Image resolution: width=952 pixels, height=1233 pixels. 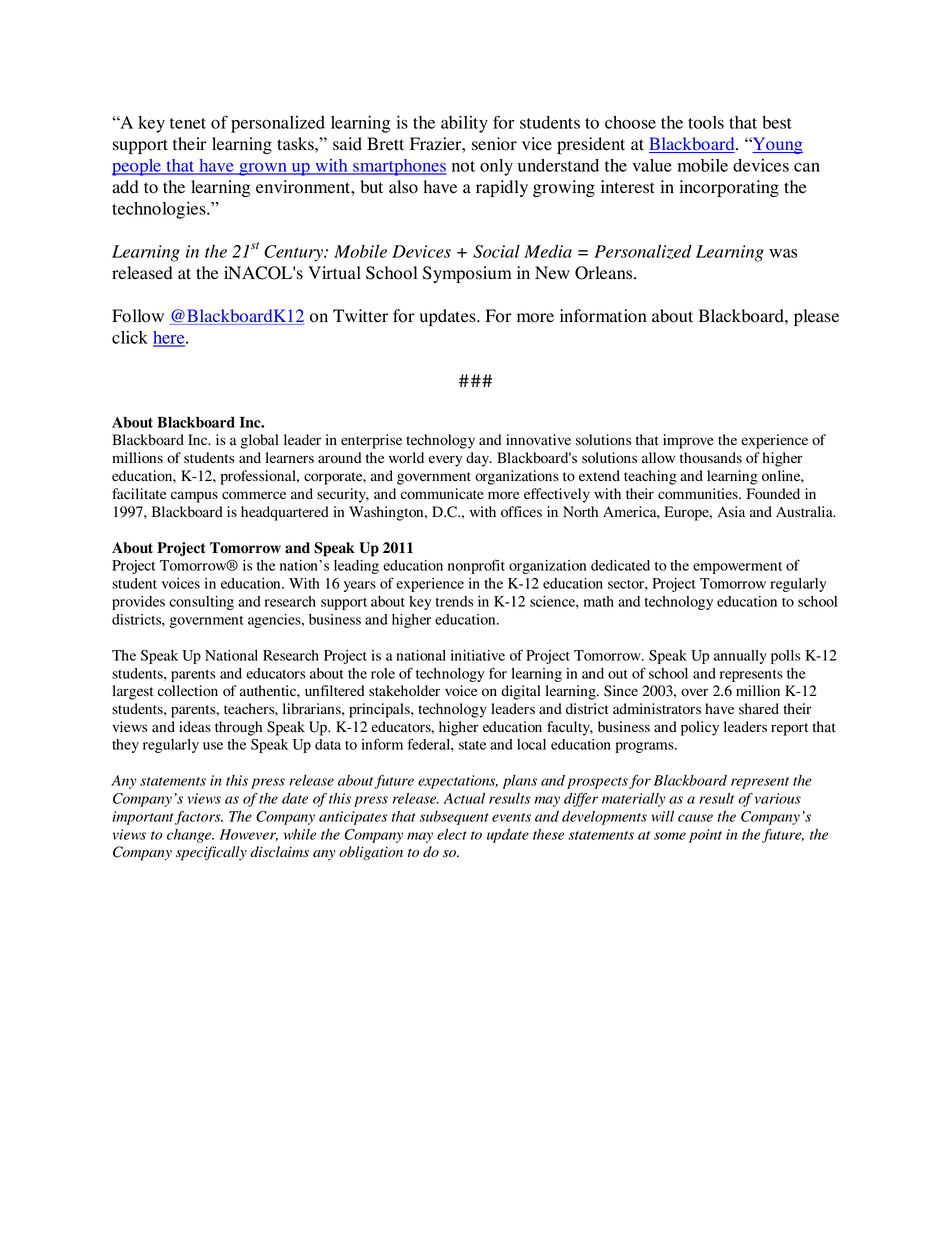 I want to click on tools, so click(x=706, y=122).
